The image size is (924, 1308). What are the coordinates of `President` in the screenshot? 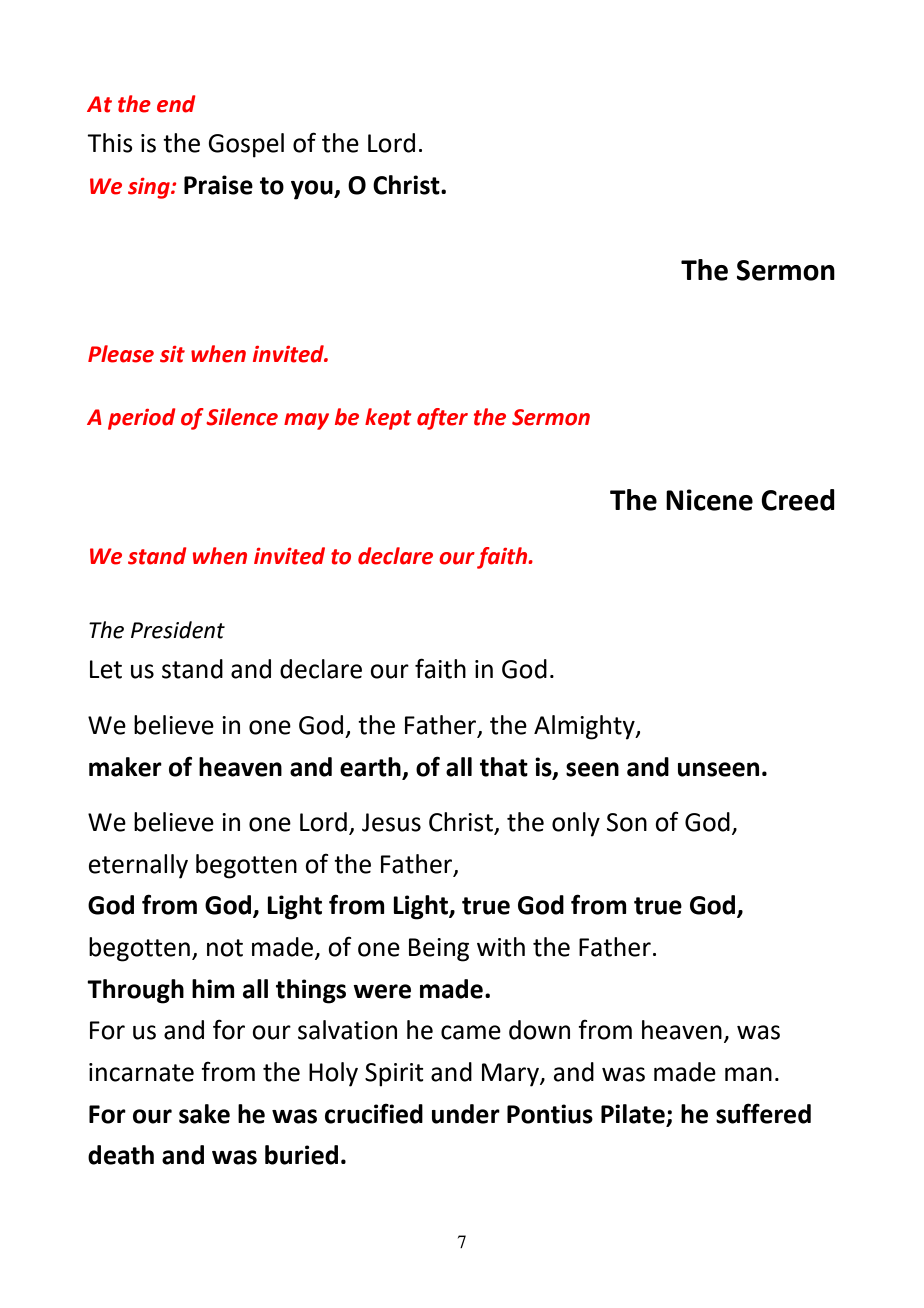 It's located at (178, 630).
